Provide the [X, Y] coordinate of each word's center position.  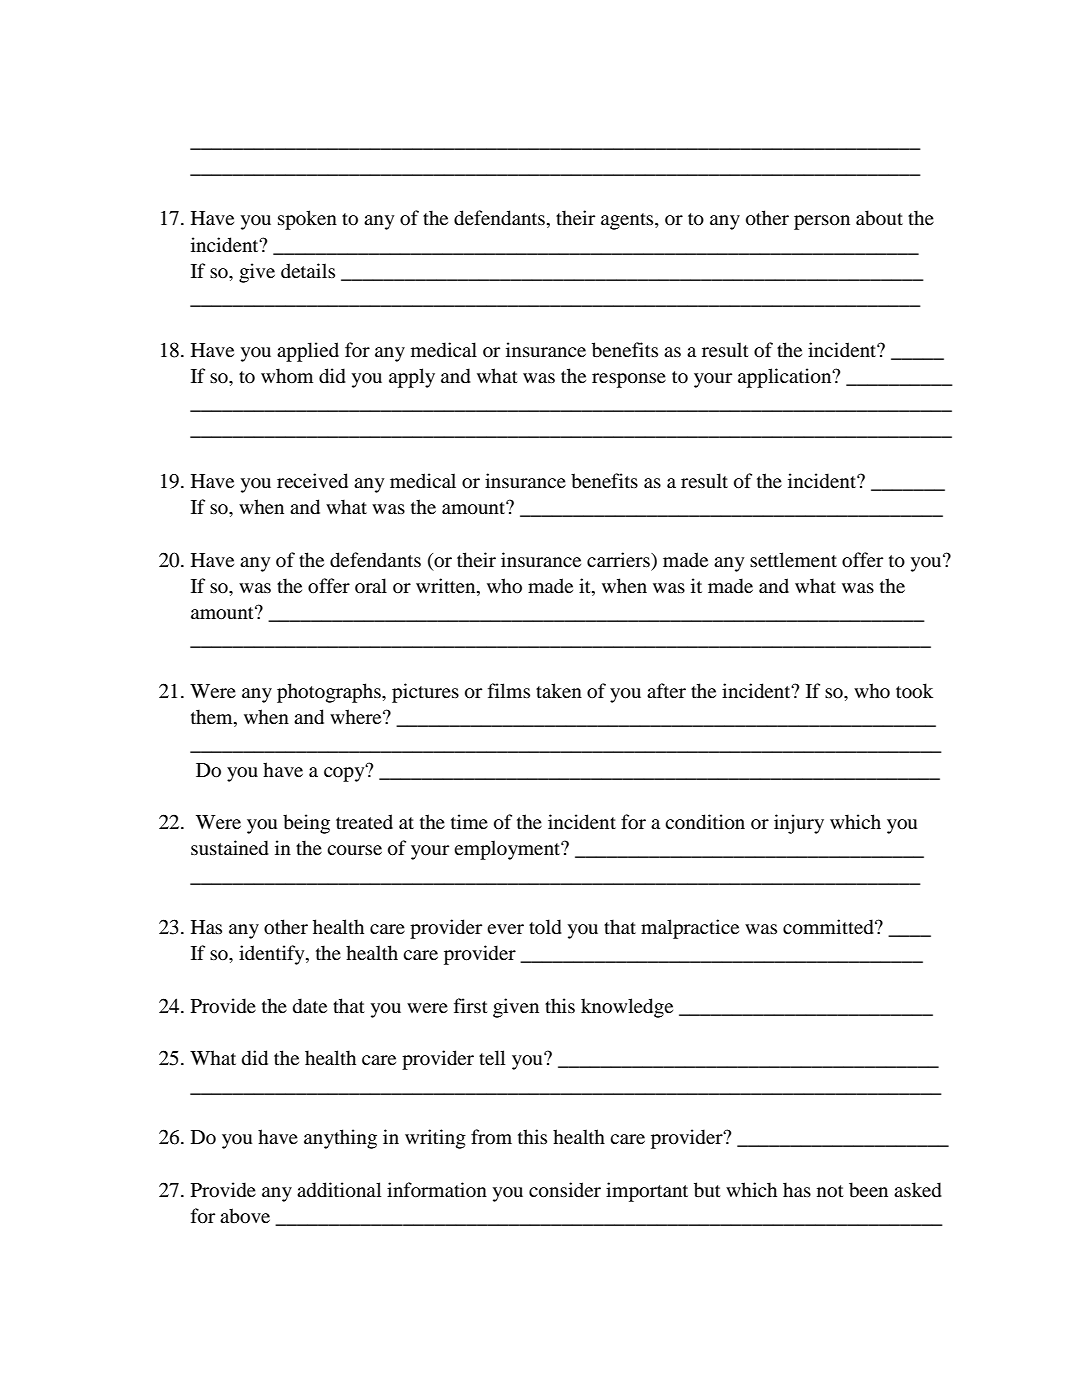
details [308, 270]
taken [559, 690]
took [914, 691]
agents [628, 221]
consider [565, 1190]
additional [339, 1190]
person [822, 222]
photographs [330, 693]
